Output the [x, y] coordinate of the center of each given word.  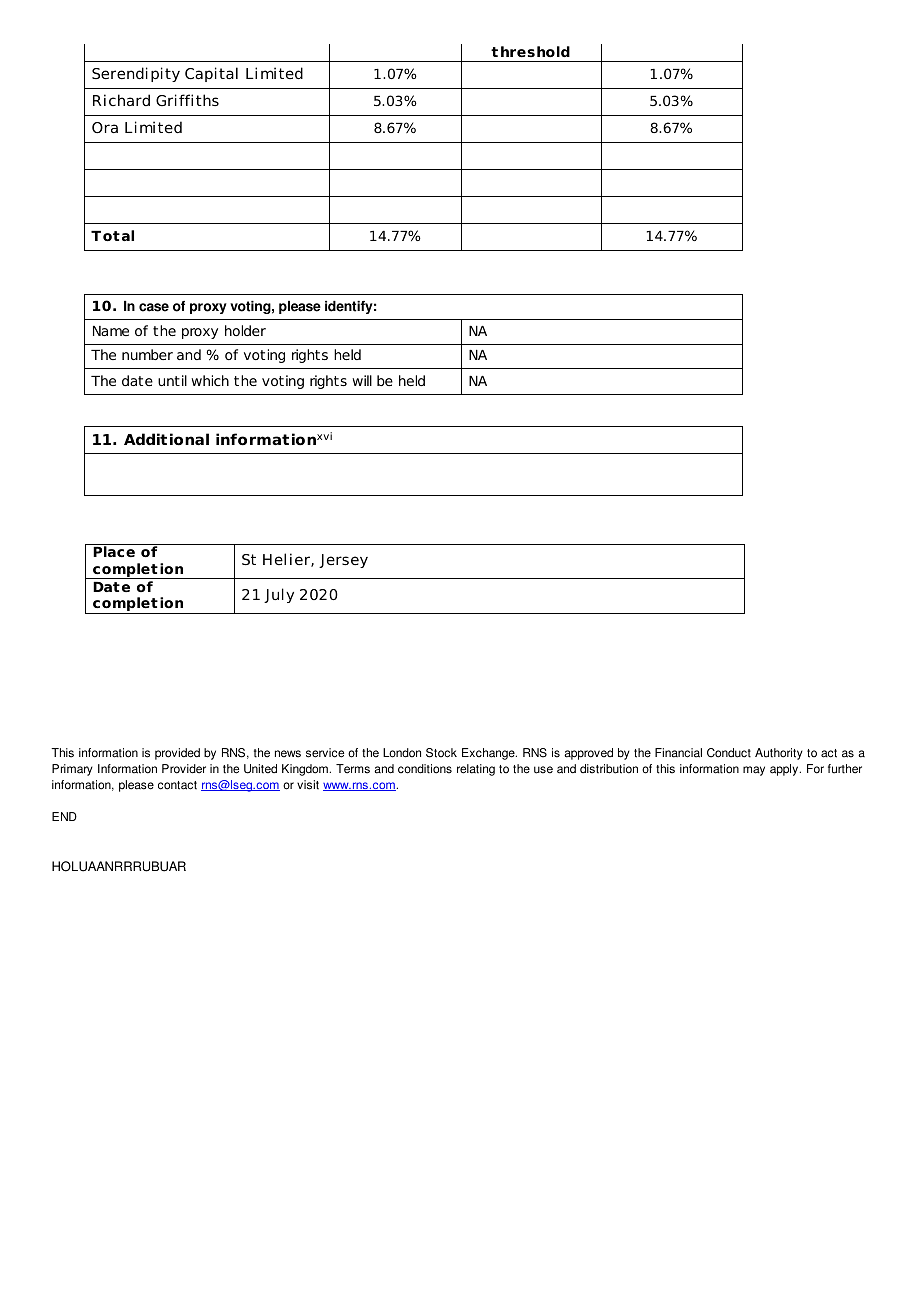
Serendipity [136, 74]
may [754, 771]
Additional [166, 439]
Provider [184, 769]
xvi [324, 436]
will [362, 380]
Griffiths [187, 100]
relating [476, 770]
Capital [211, 74]
